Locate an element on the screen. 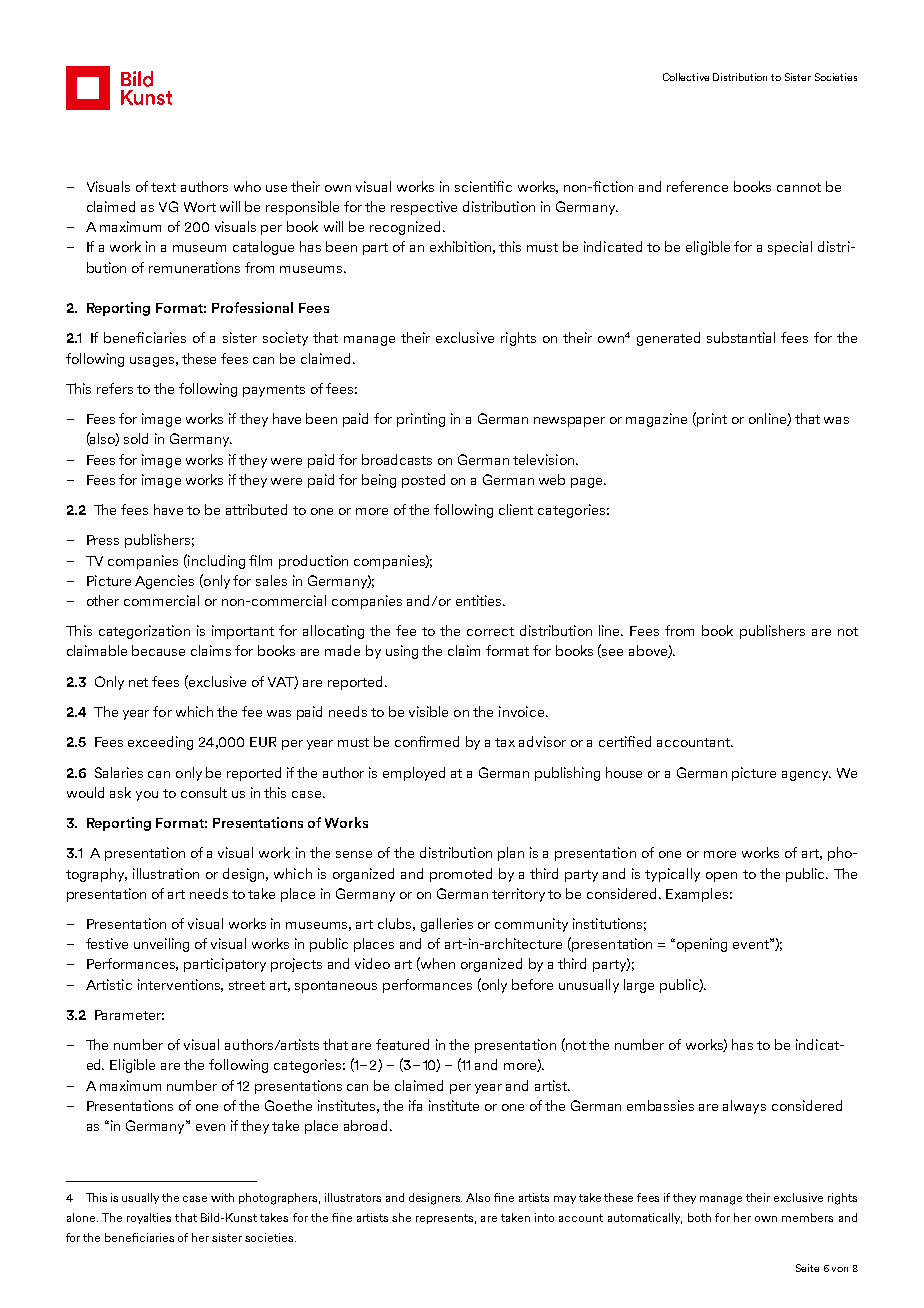 This screenshot has width=924, height=1308. Collective is located at coordinates (686, 77).
